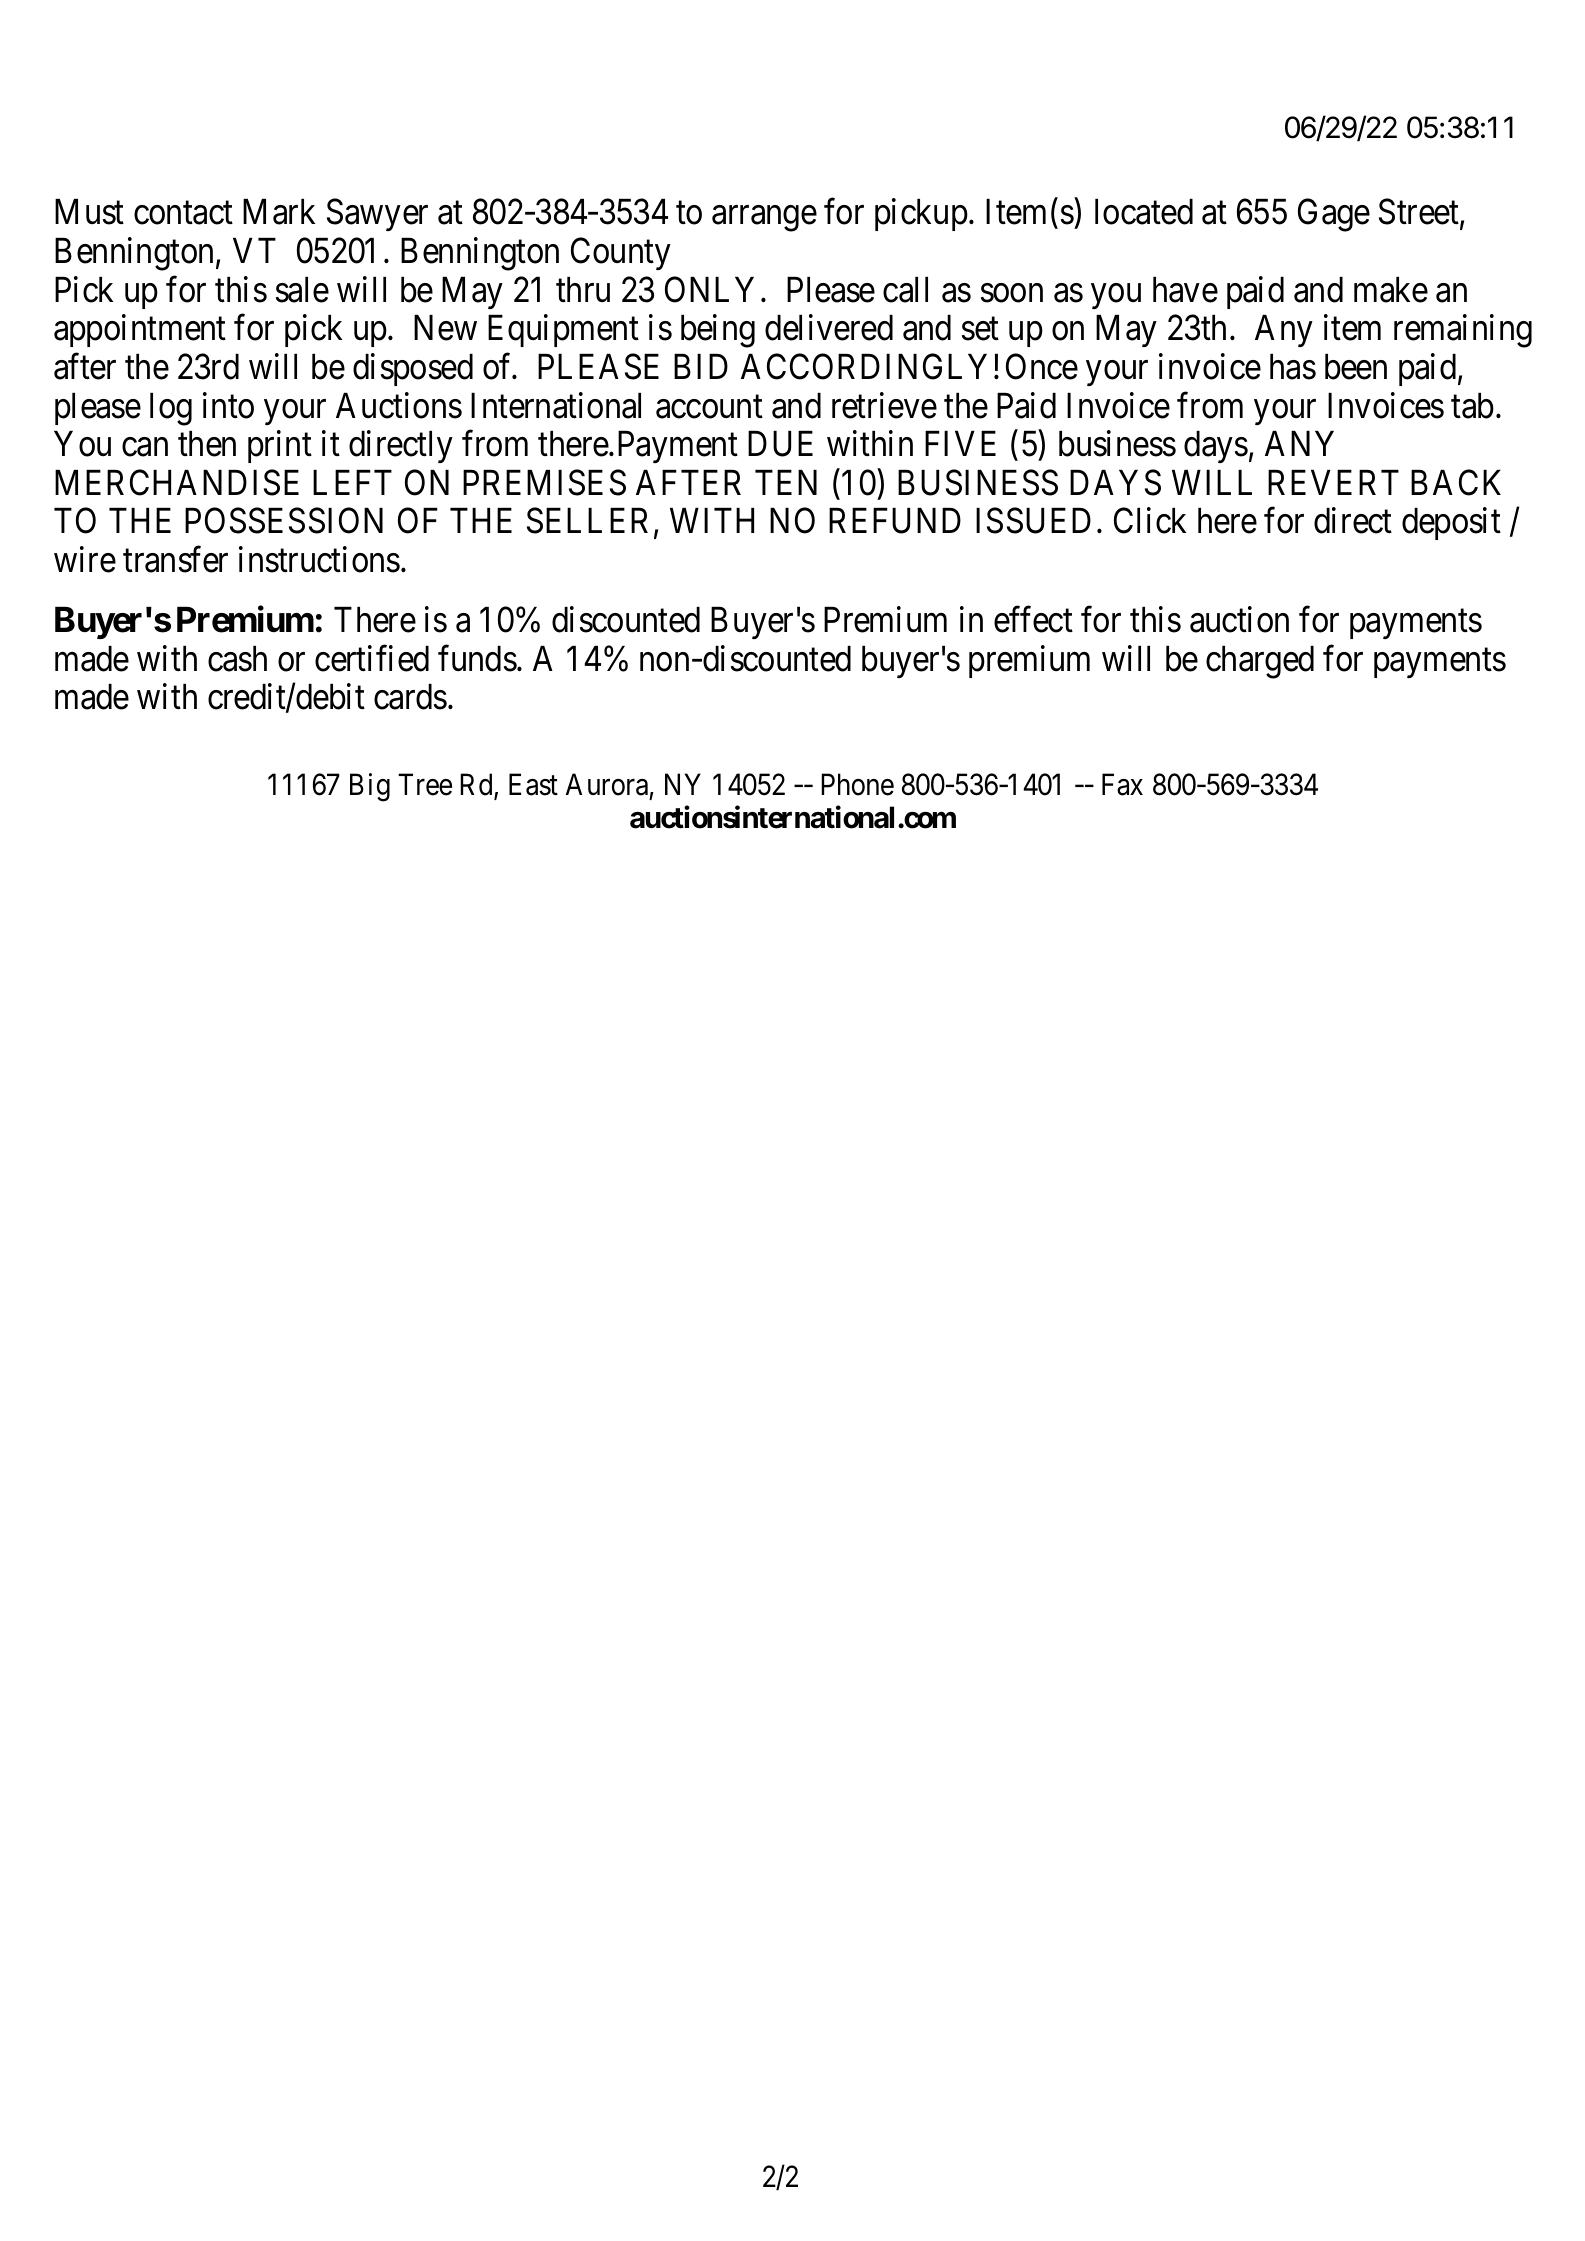 The height and width of the image is (2241, 1585). Describe the element at coordinates (279, 212) in the image. I see `Mark` at that location.
